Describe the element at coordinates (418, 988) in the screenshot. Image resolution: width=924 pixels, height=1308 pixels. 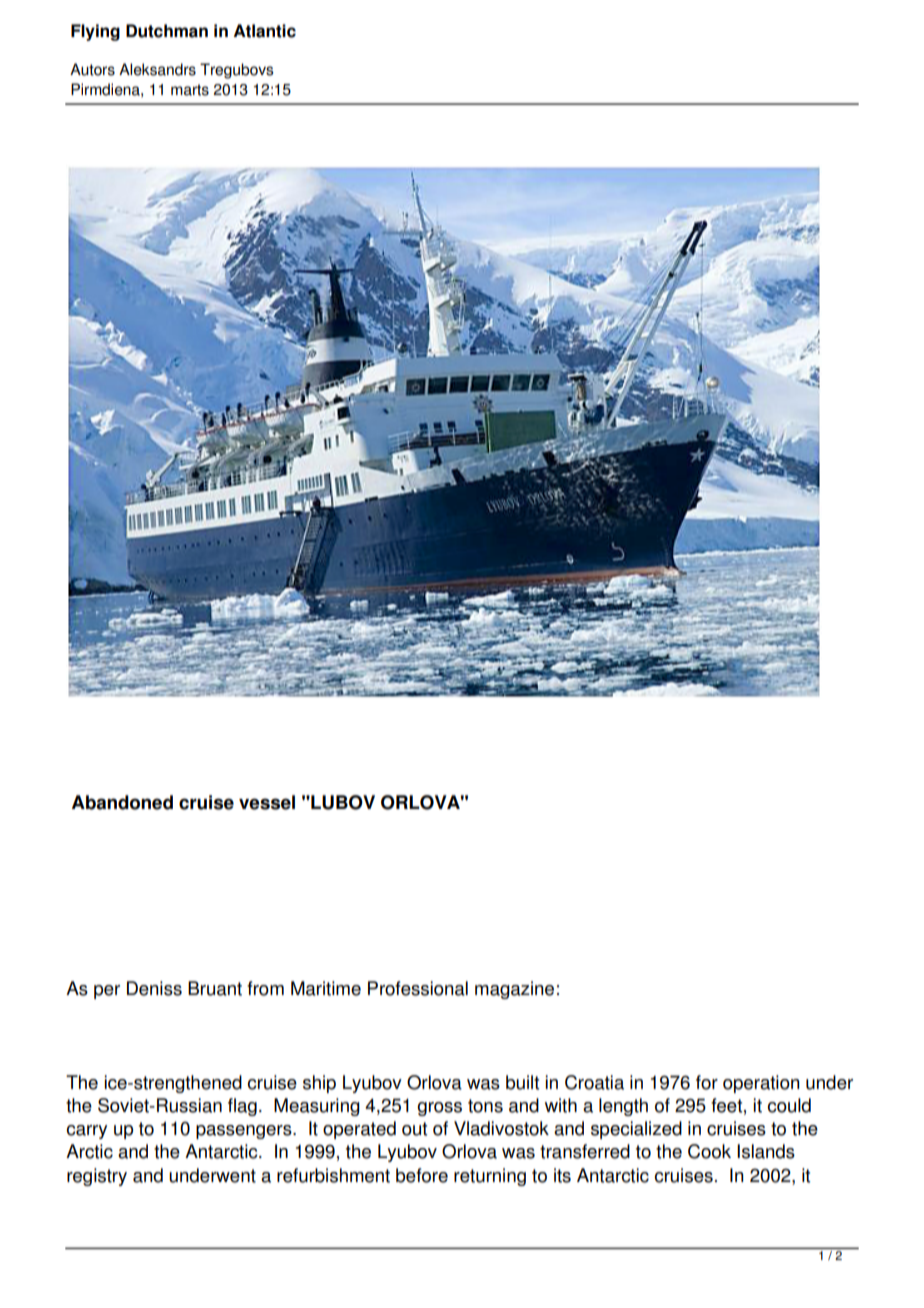
I see `Professional` at that location.
